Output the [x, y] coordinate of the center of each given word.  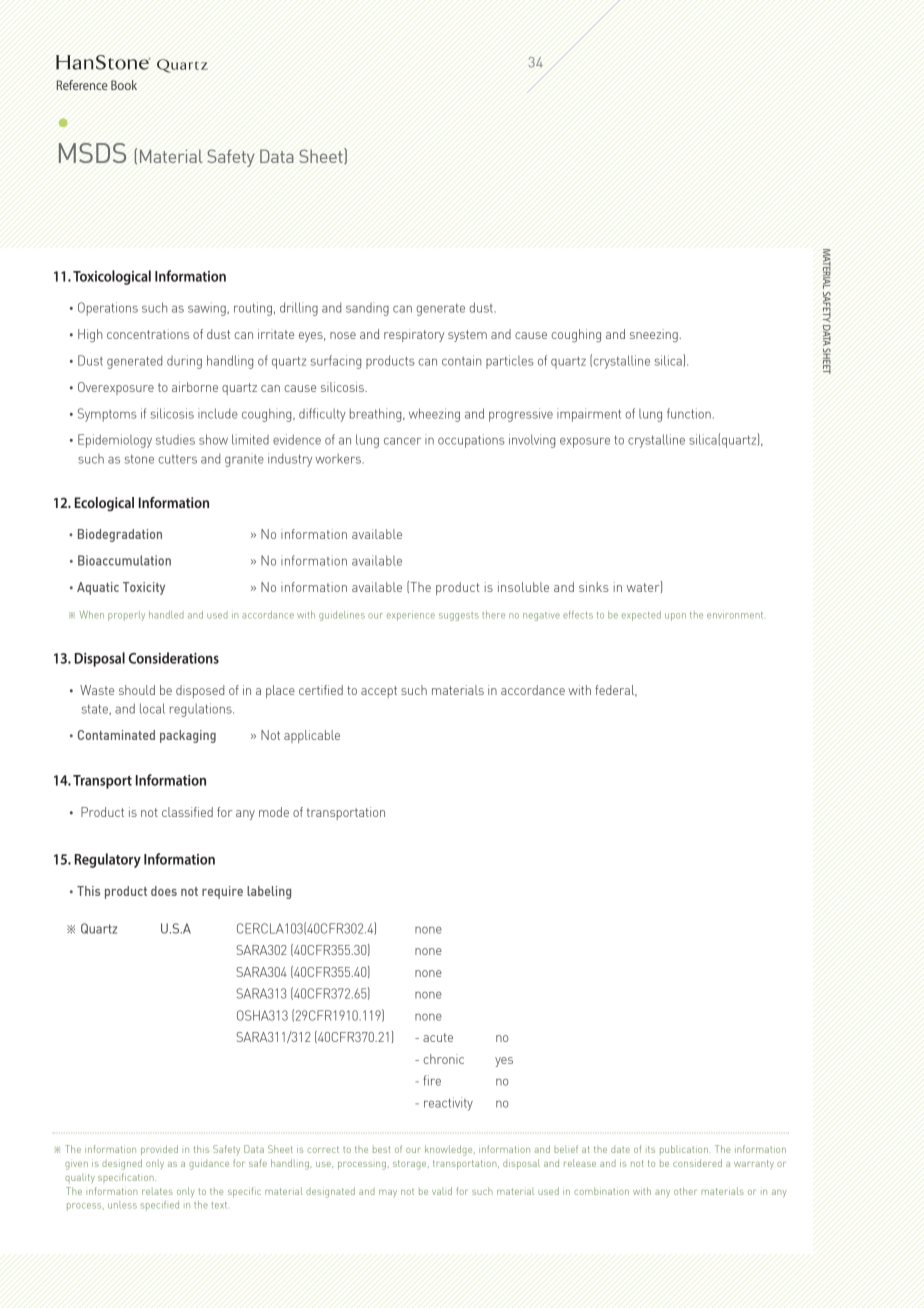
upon [675, 617]
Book [124, 85]
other [685, 1191]
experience [411, 617]
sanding [367, 309]
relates [157, 1191]
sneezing [655, 335]
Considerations [174, 658]
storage [411, 1165]
